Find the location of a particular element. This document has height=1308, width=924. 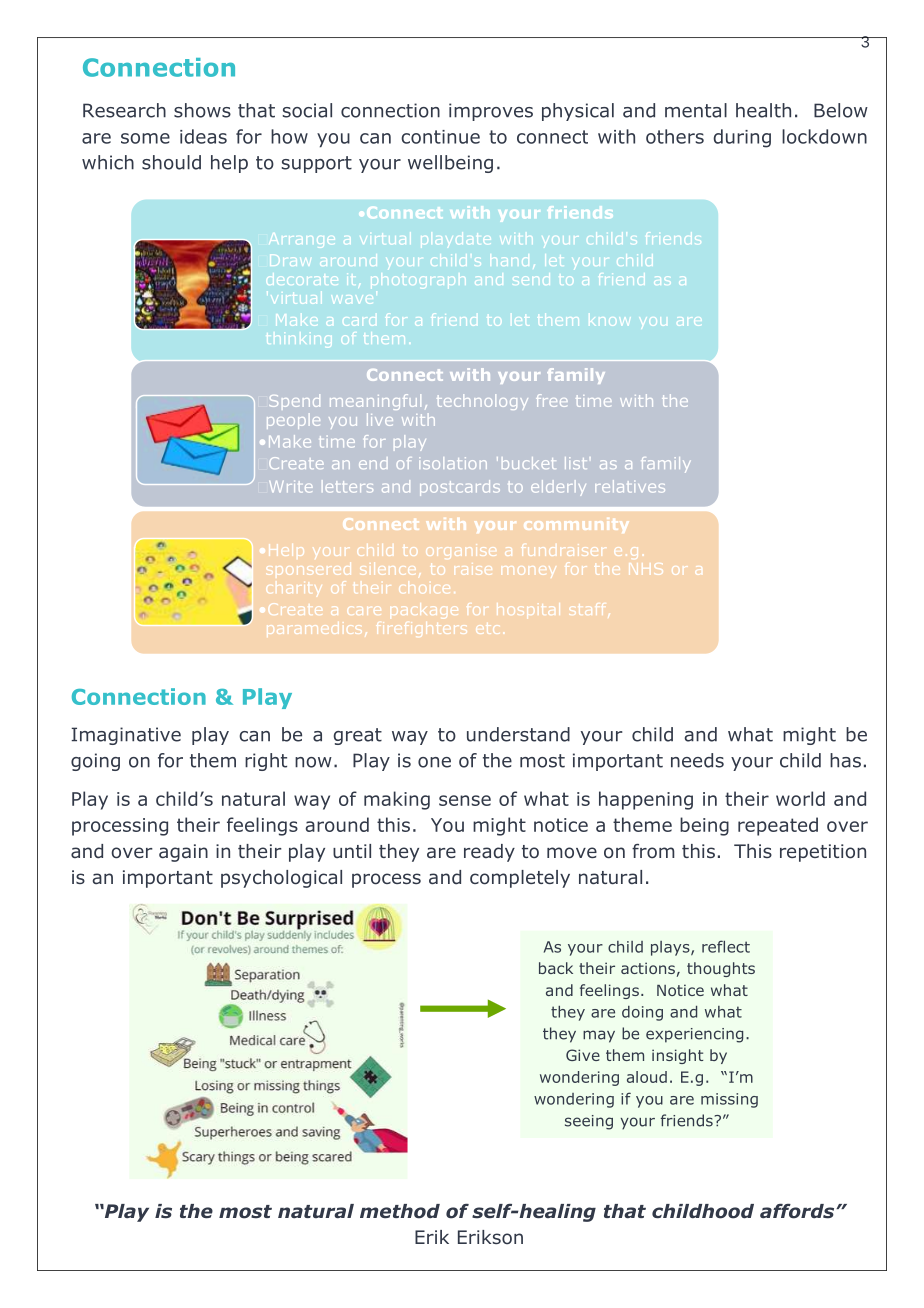

during is located at coordinates (742, 138).
